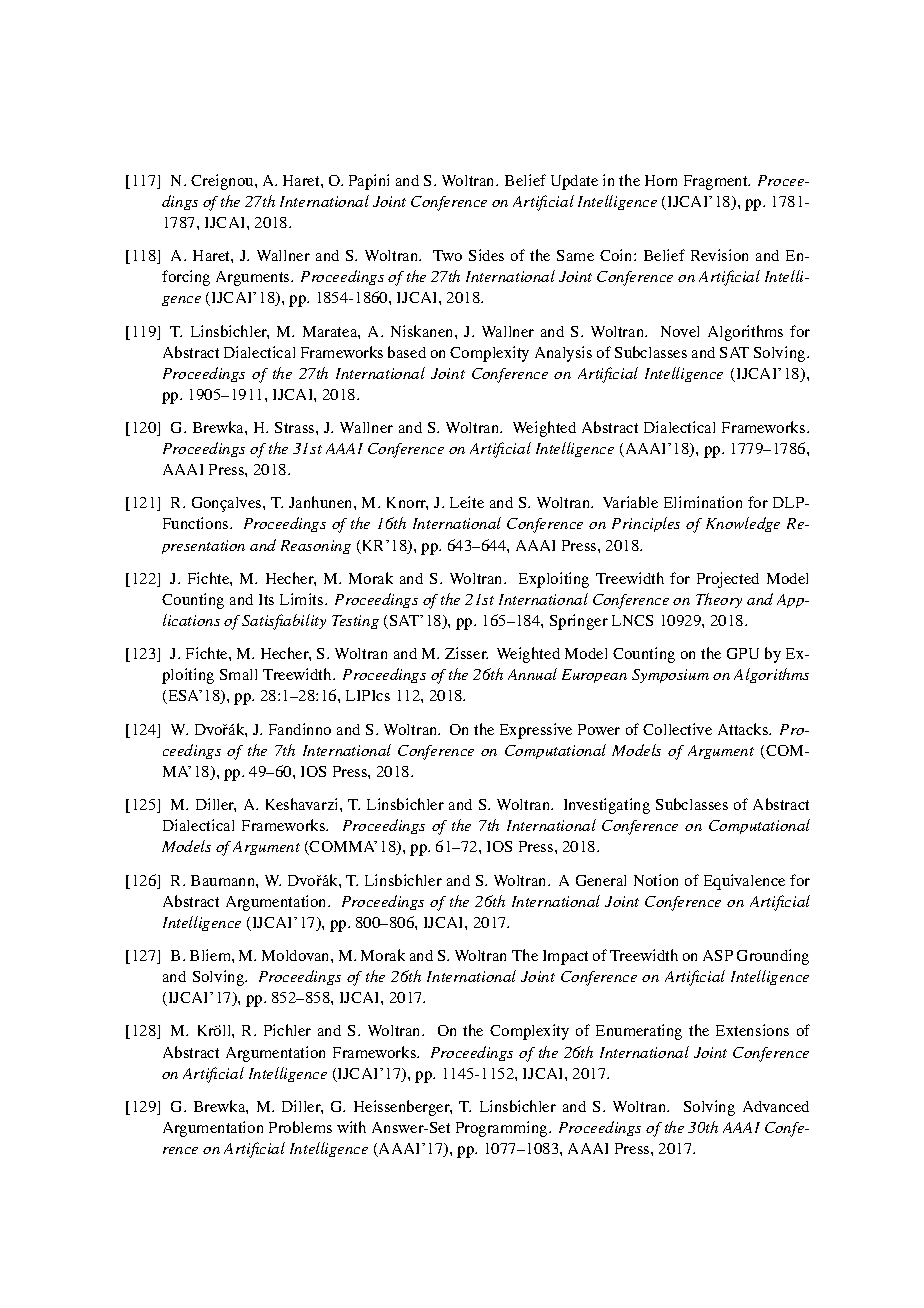 The width and height of the page is (924, 1308). What do you see at coordinates (565, 957) in the page?
I see `Impact` at bounding box center [565, 957].
